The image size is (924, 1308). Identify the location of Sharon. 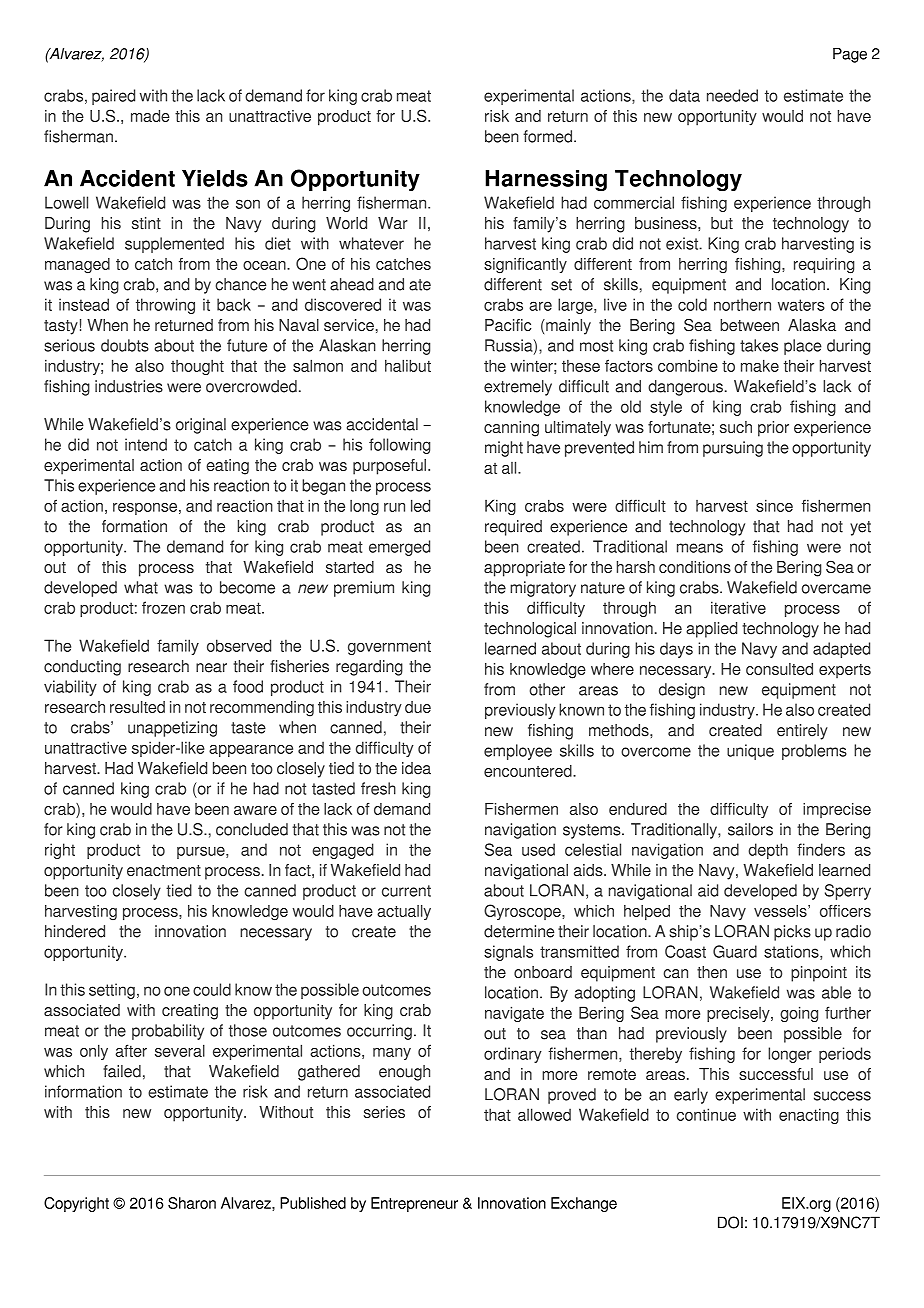
(192, 1203).
